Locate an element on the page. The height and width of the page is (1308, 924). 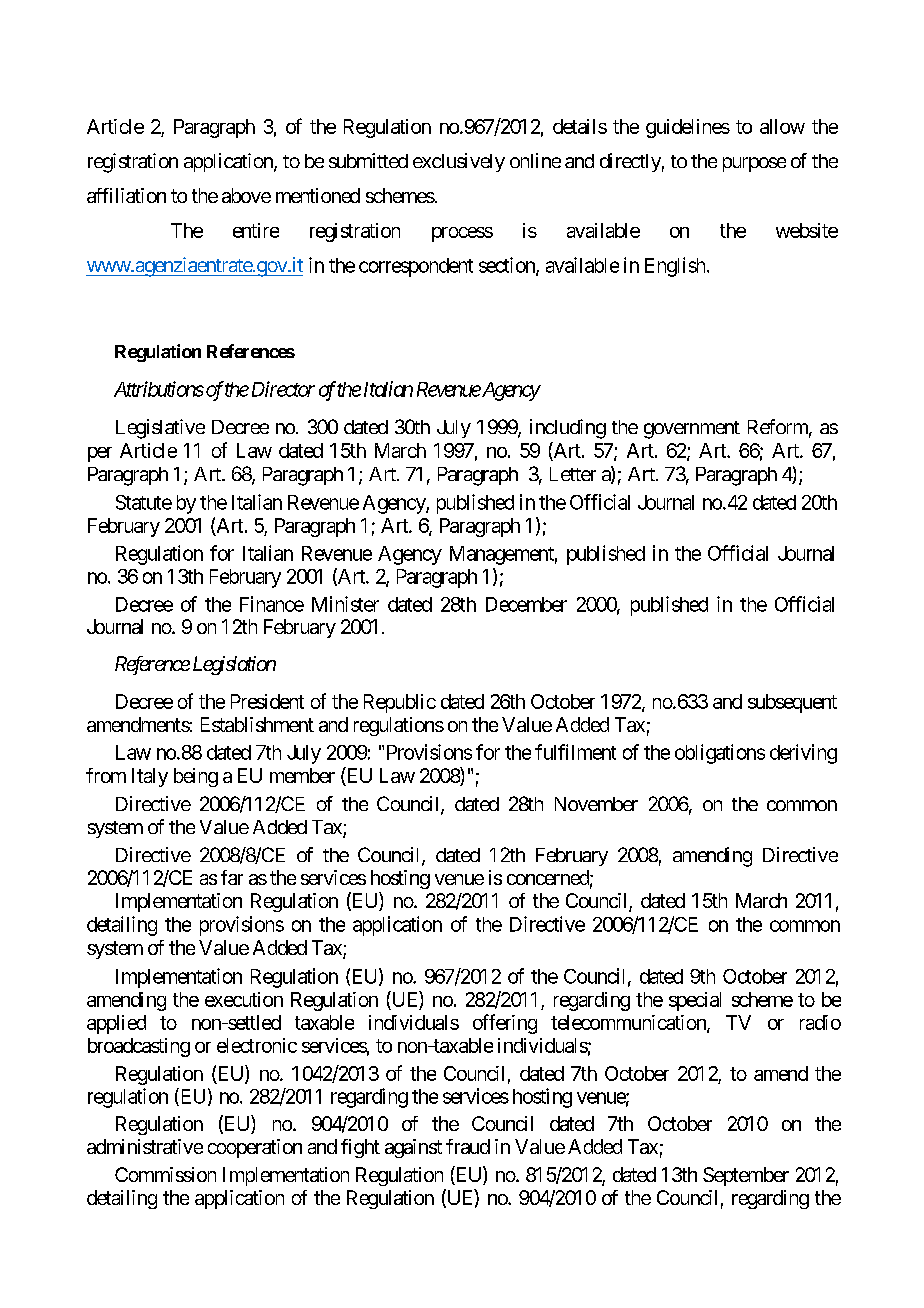
guidelines is located at coordinates (688, 128).
